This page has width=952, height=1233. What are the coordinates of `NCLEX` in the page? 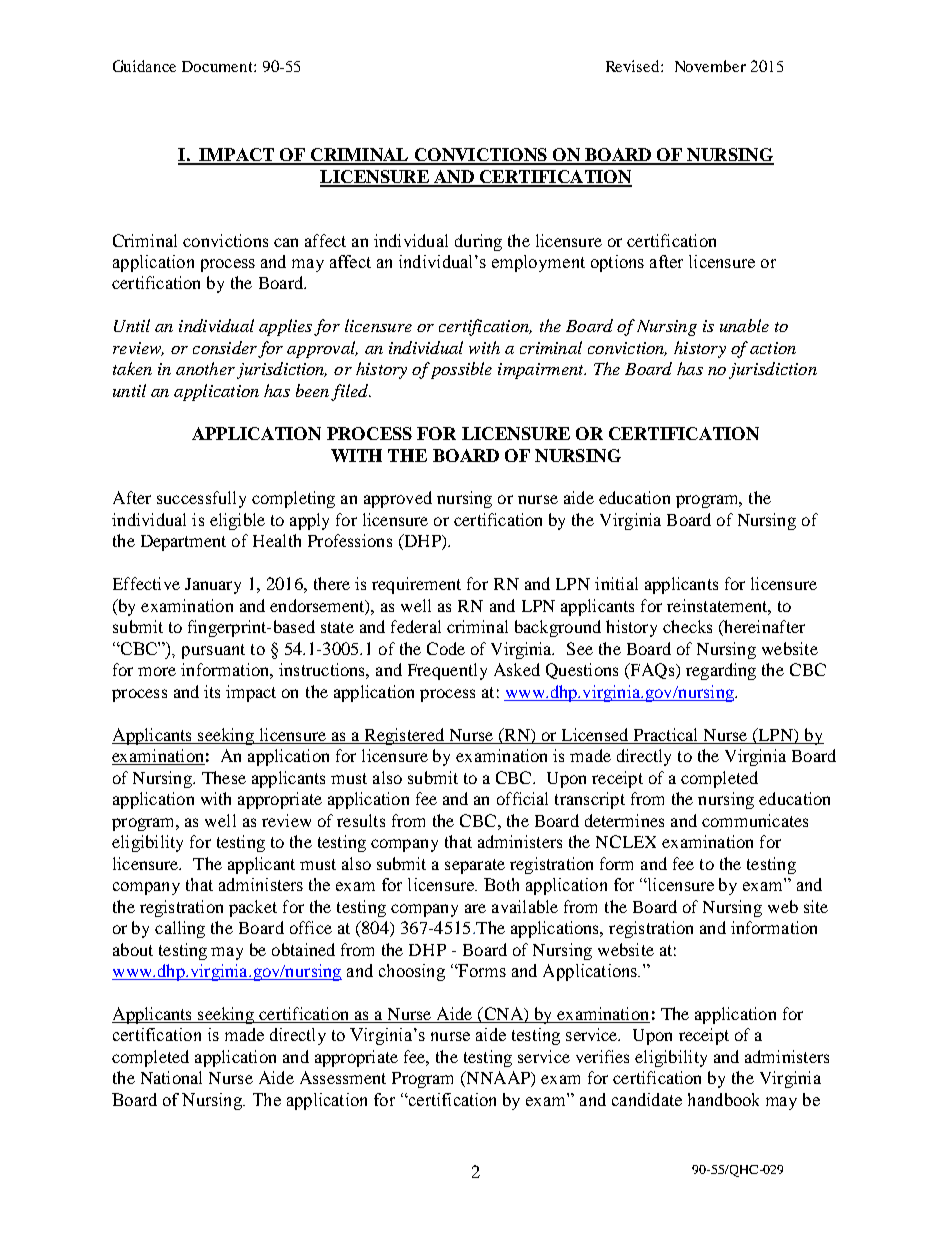 It's located at (626, 841).
